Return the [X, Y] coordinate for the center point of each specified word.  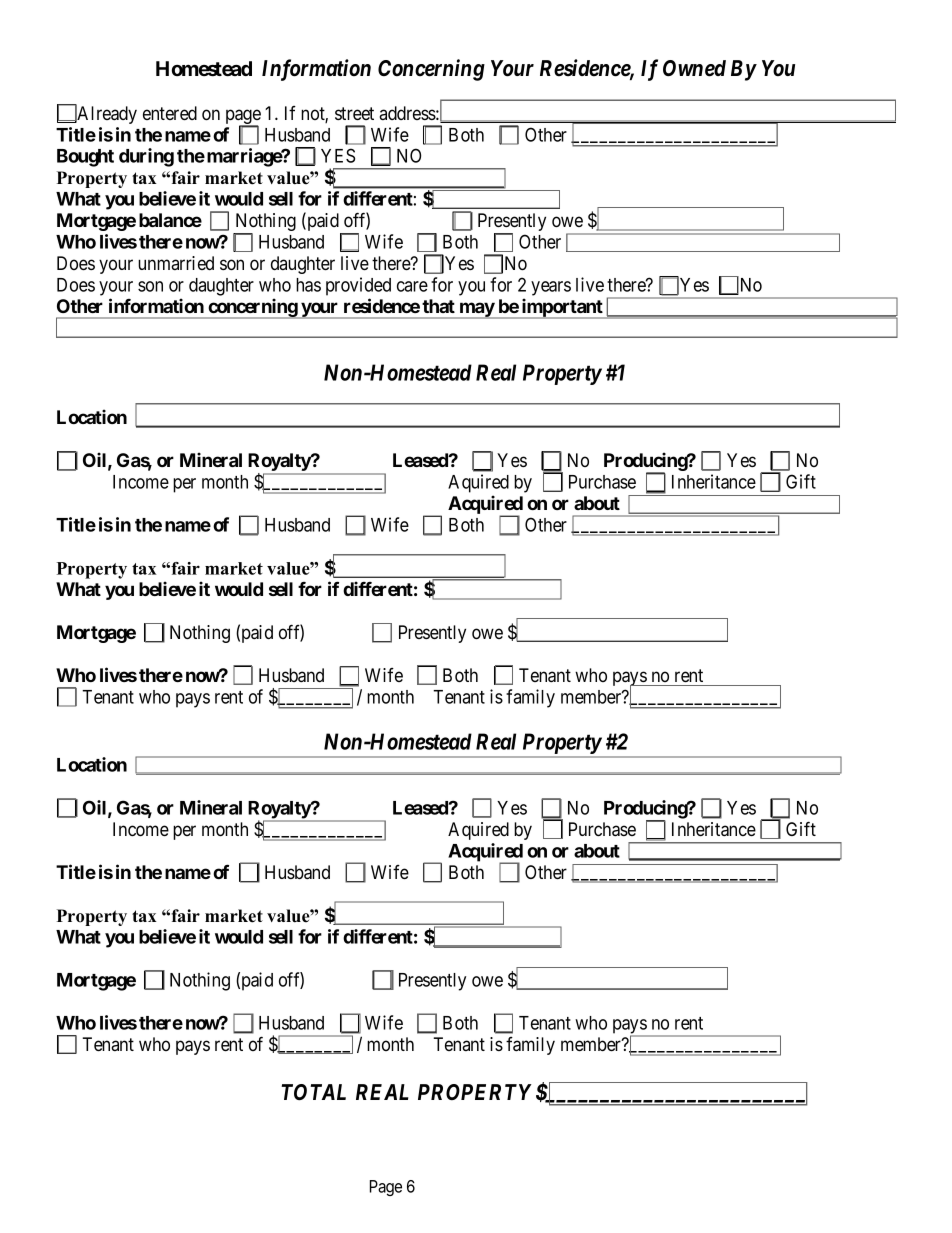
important [562, 308]
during [146, 157]
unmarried [176, 263]
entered [170, 113]
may [476, 310]
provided [358, 286]
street [354, 113]
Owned [694, 68]
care [412, 286]
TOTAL [313, 1092]
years [551, 288]
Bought [85, 158]
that [438, 306]
